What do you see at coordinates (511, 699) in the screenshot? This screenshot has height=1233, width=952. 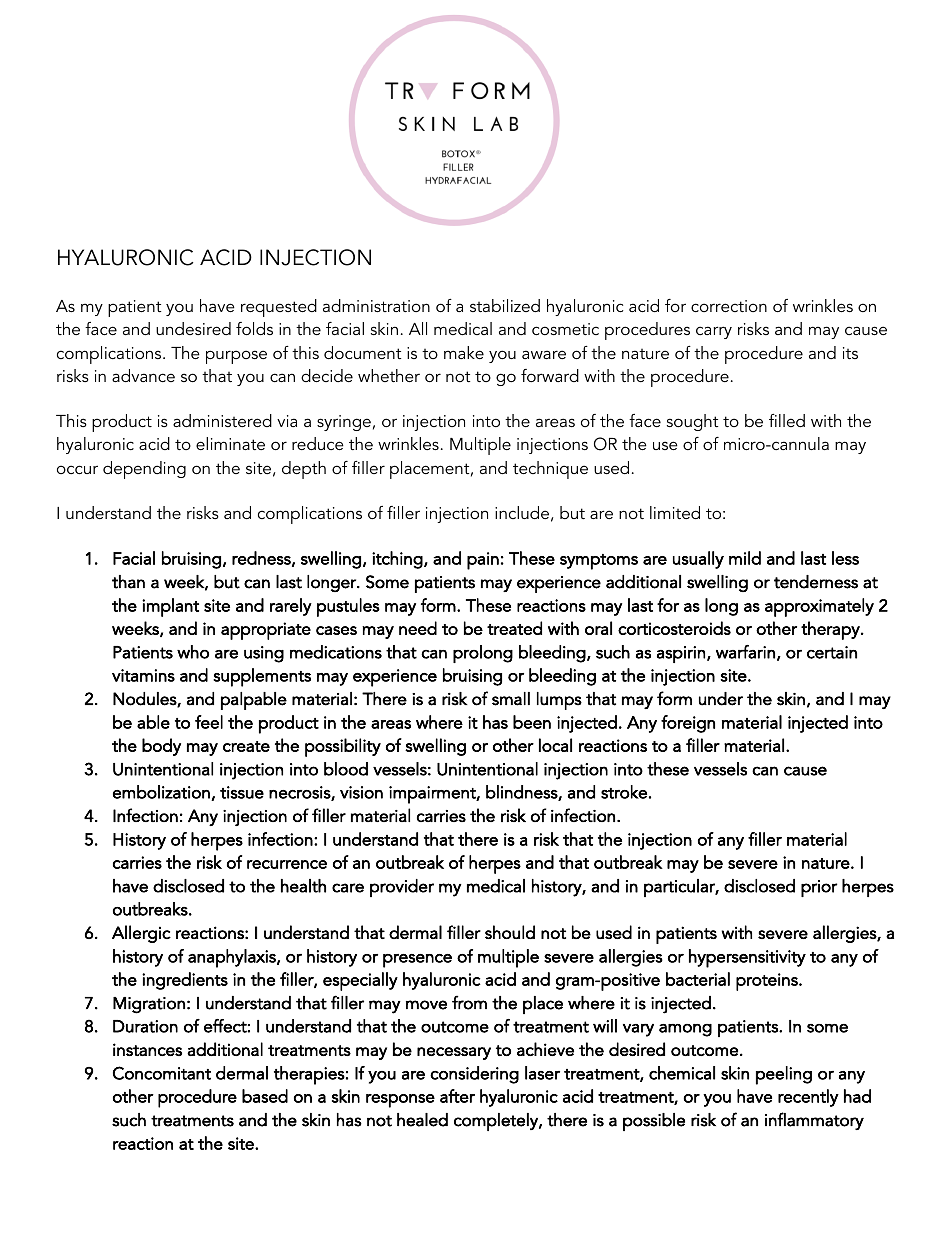 I see `small` at bounding box center [511, 699].
